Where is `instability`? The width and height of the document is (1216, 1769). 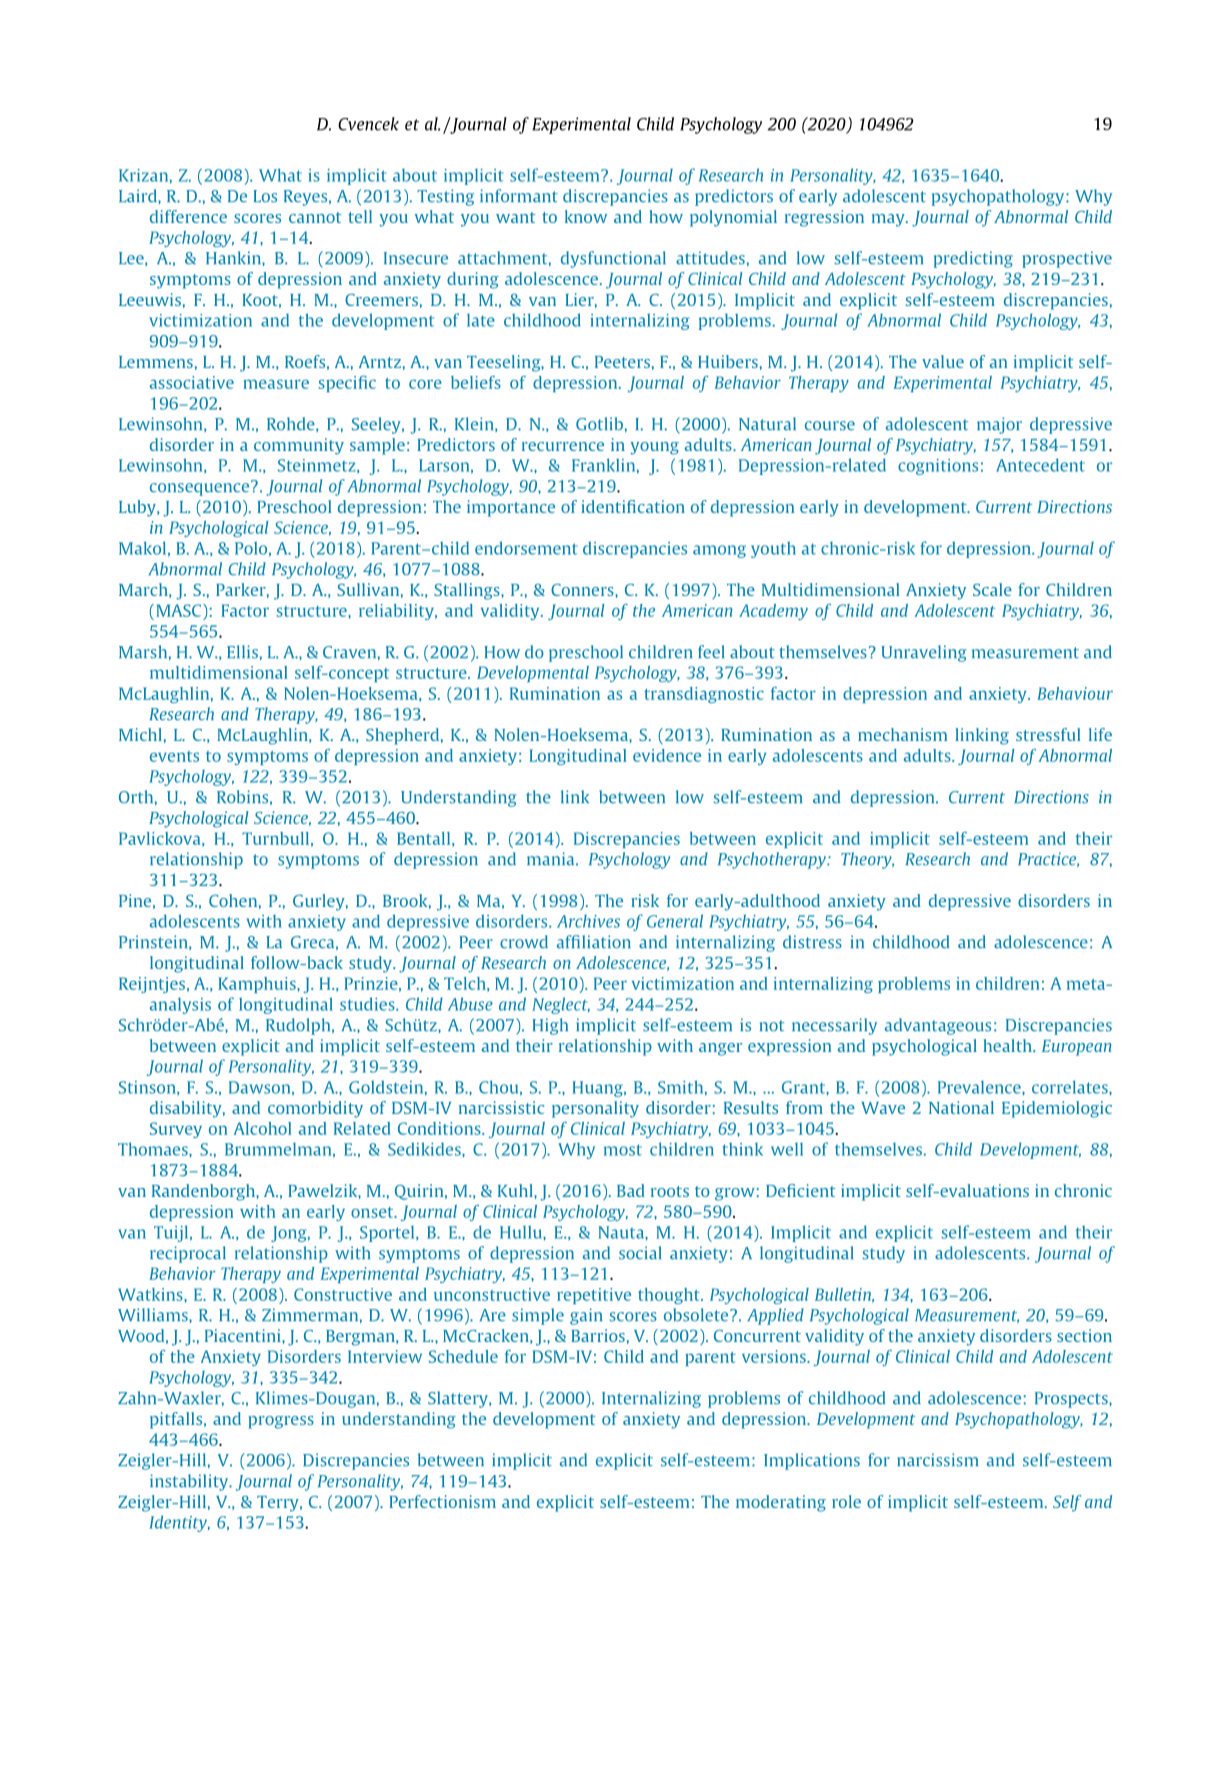
instability is located at coordinates (190, 1482).
